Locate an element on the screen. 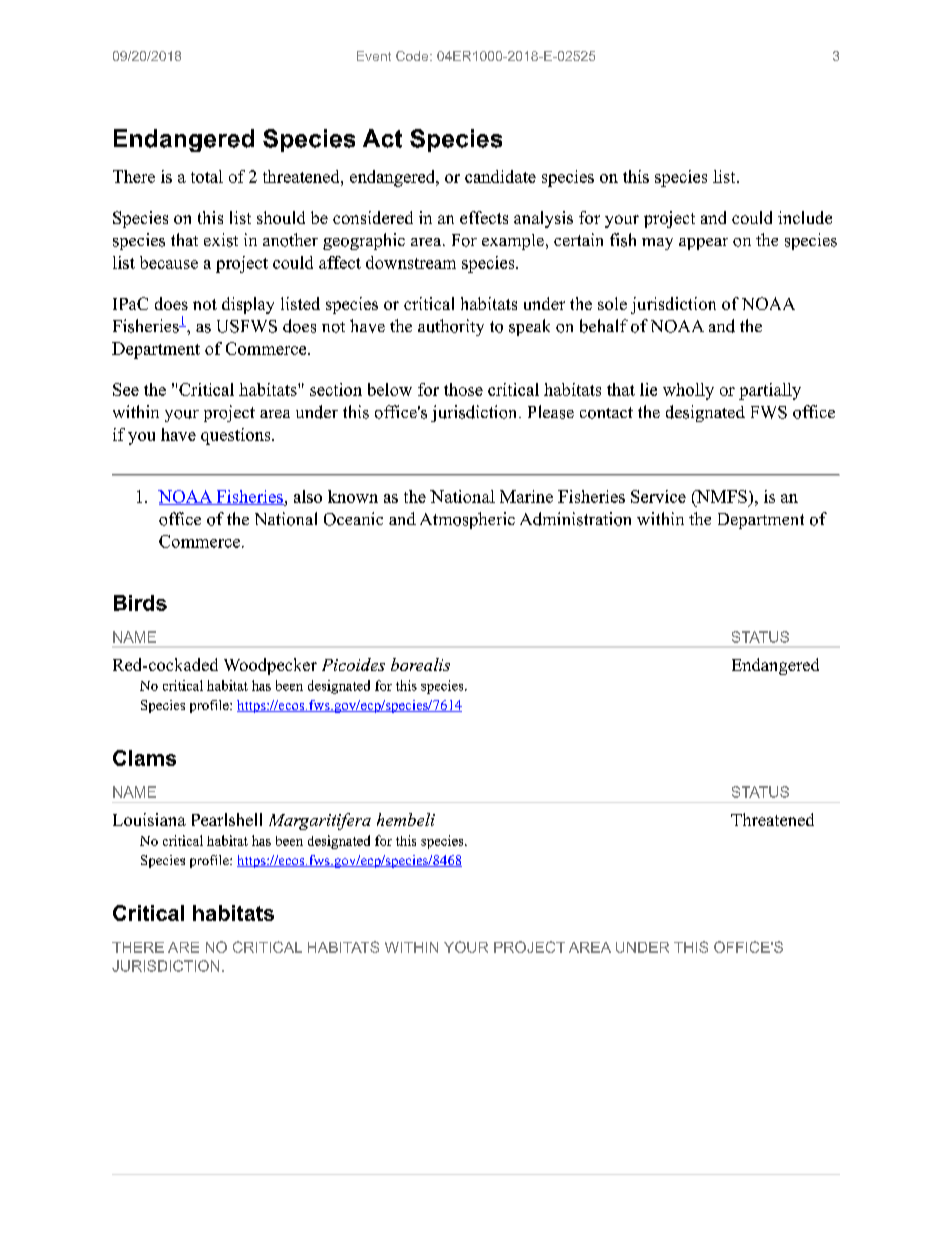  display is located at coordinates (248, 305).
